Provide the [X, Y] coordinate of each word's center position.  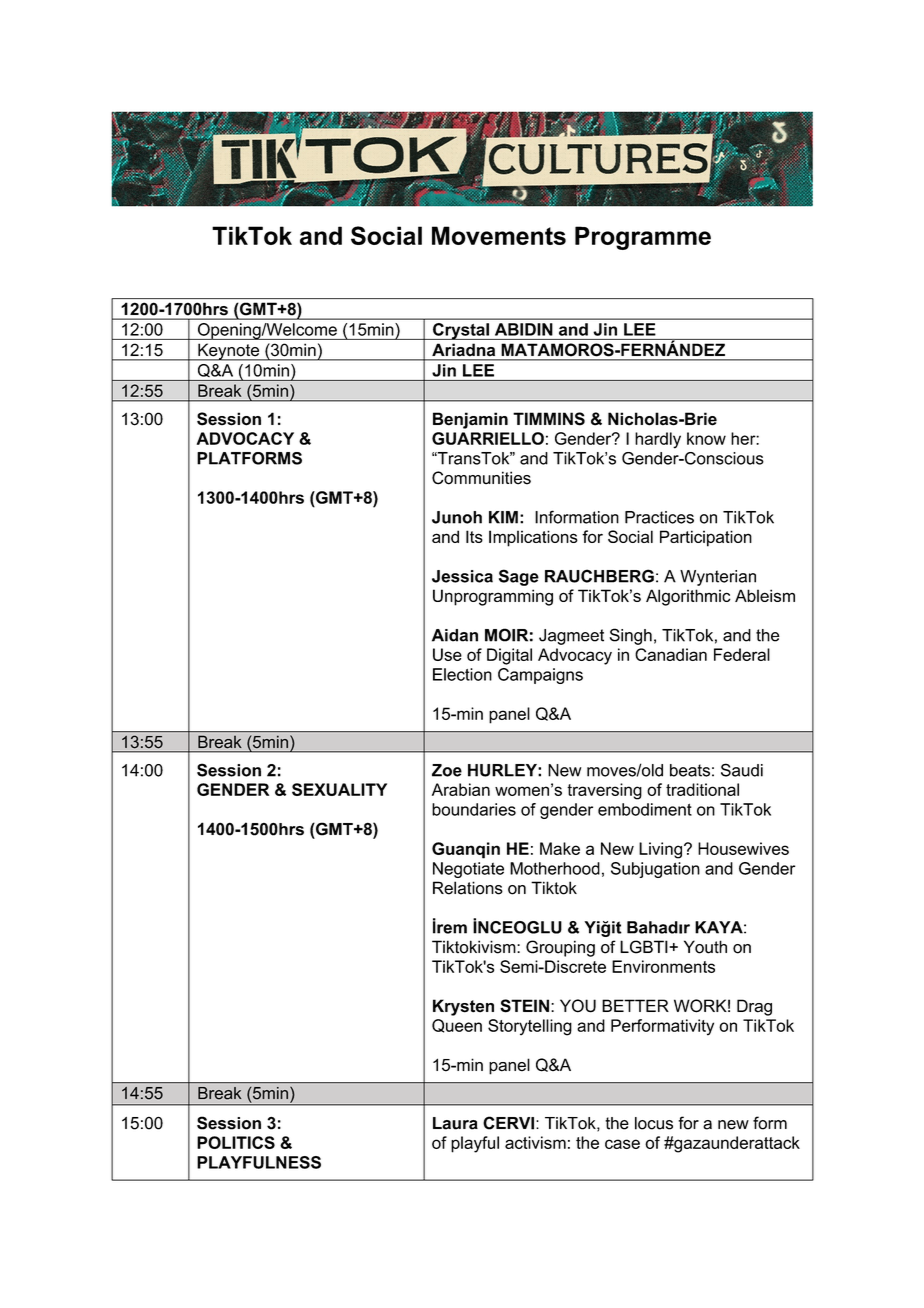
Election [462, 674]
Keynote [229, 352]
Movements [499, 235]
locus [654, 1123]
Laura [455, 1123]
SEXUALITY [339, 789]
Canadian [671, 654]
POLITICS [236, 1142]
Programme [643, 238]
